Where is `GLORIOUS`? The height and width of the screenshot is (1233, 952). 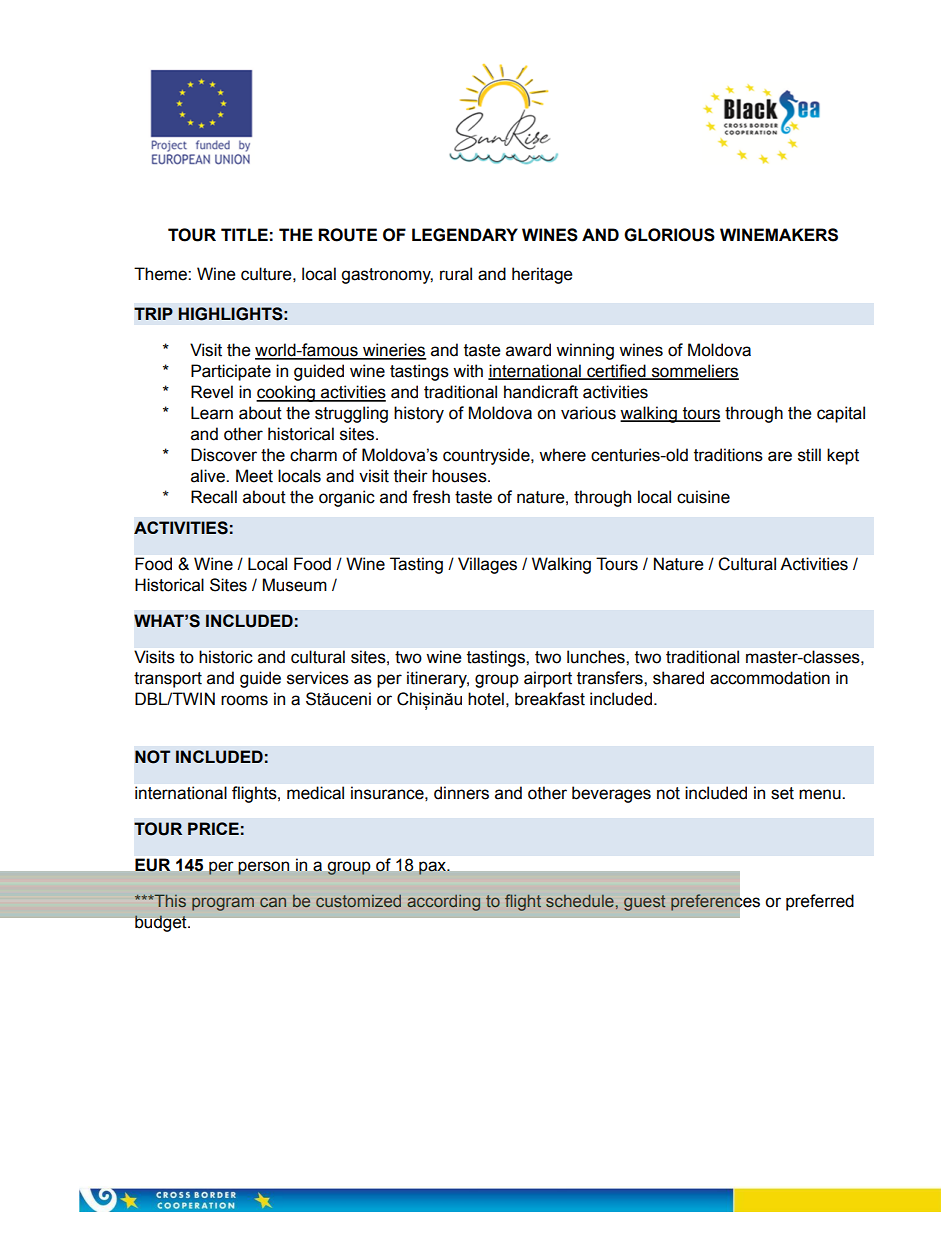
GLORIOUS is located at coordinates (669, 235).
